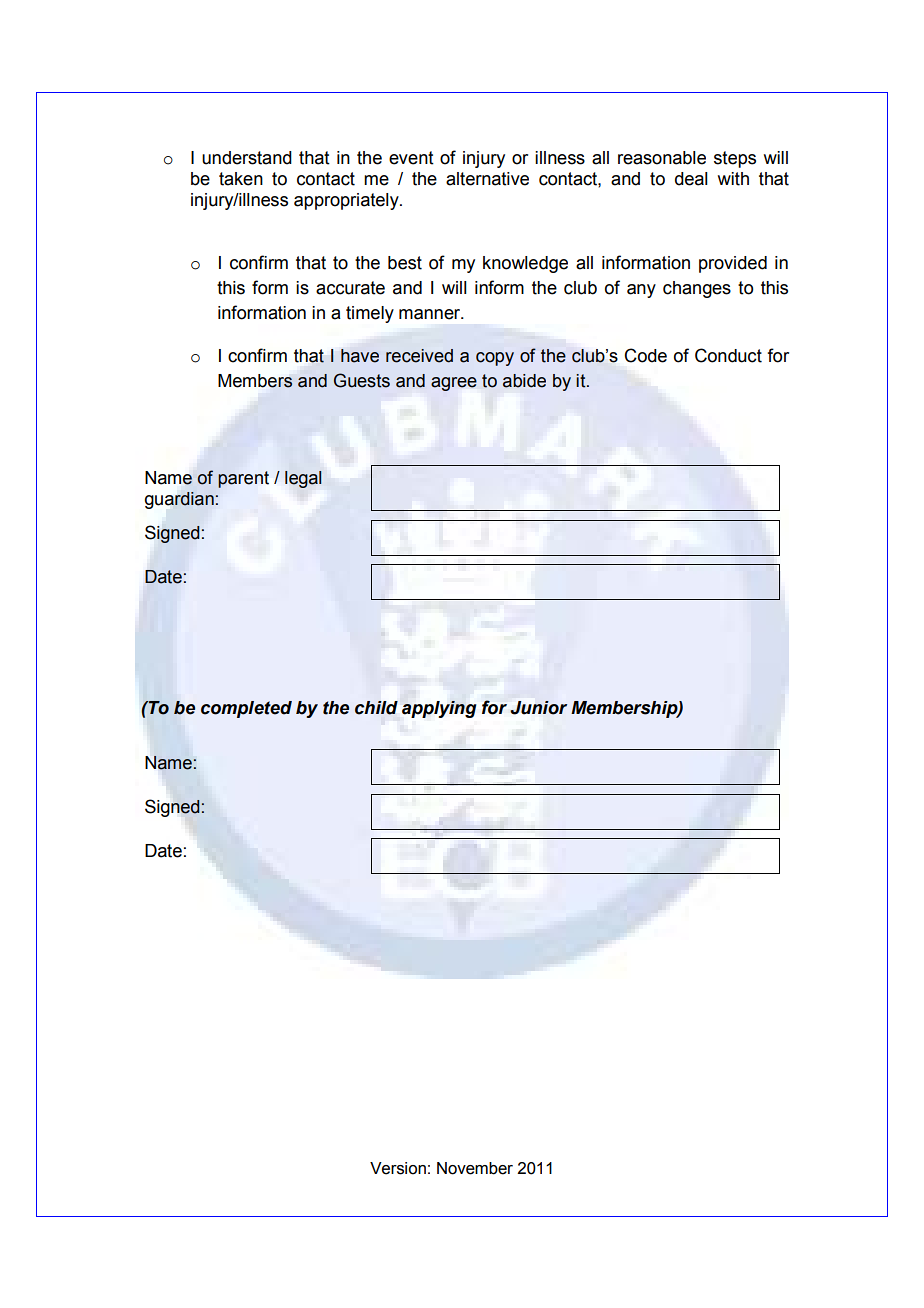 This document has height=1308, width=924. What do you see at coordinates (241, 179) in the document?
I see `taken` at bounding box center [241, 179].
